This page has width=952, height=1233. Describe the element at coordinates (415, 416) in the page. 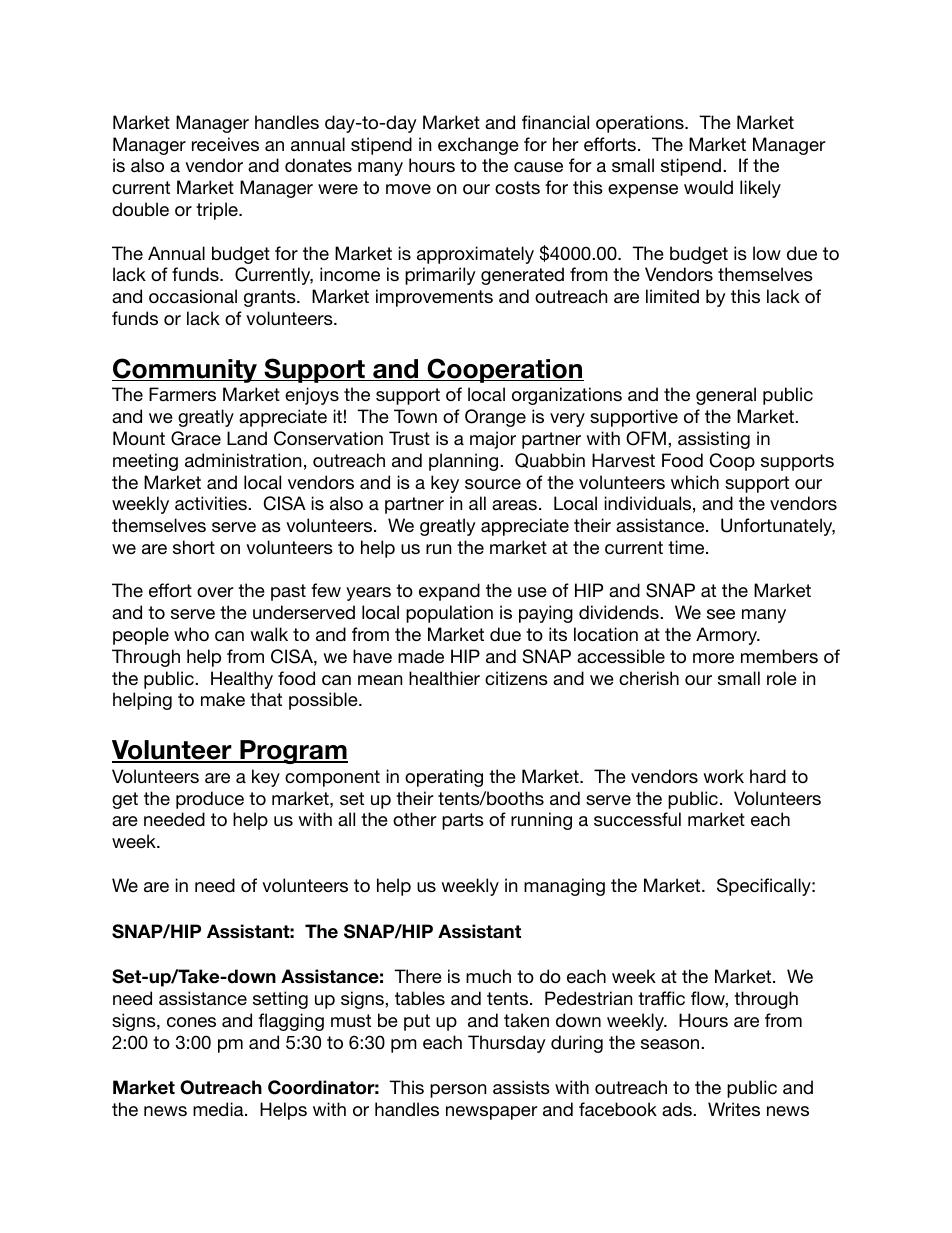

I see `Town` at that location.
